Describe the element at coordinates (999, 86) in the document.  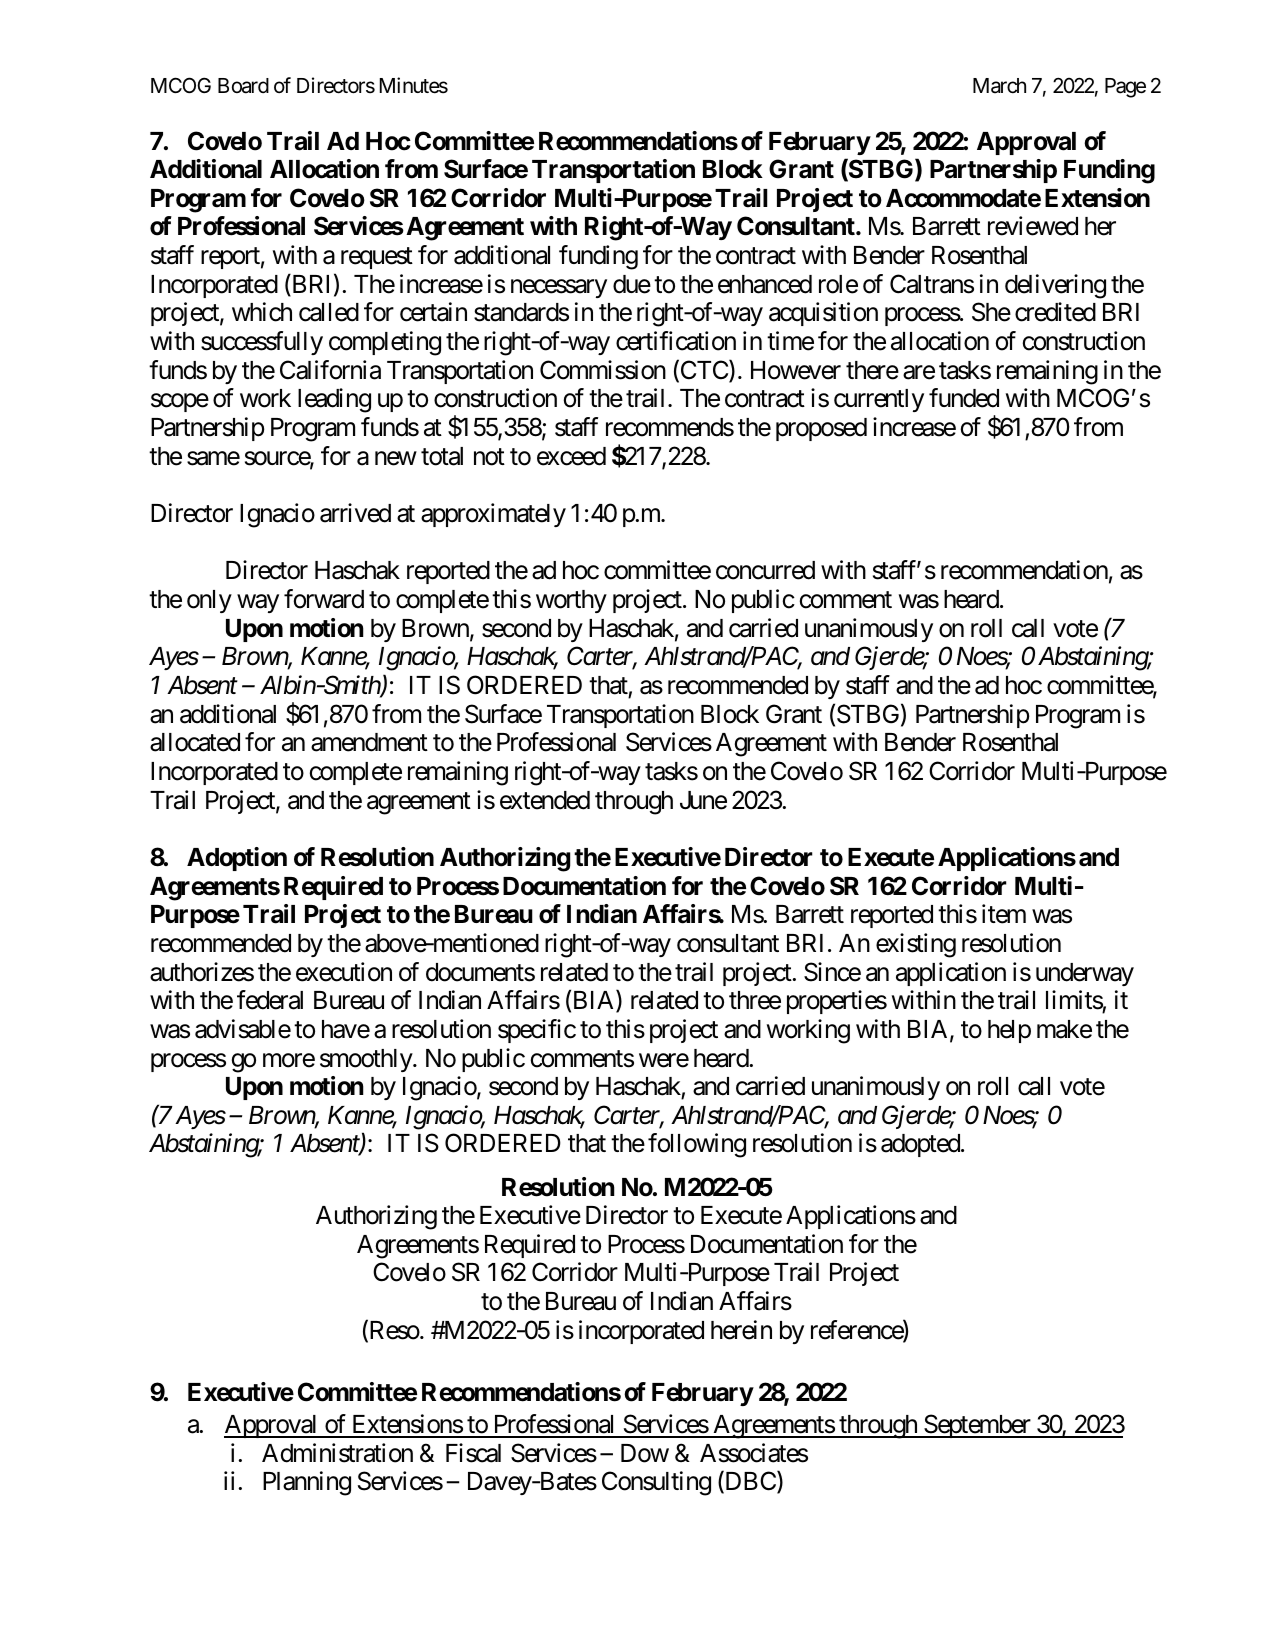
I see `March` at that location.
